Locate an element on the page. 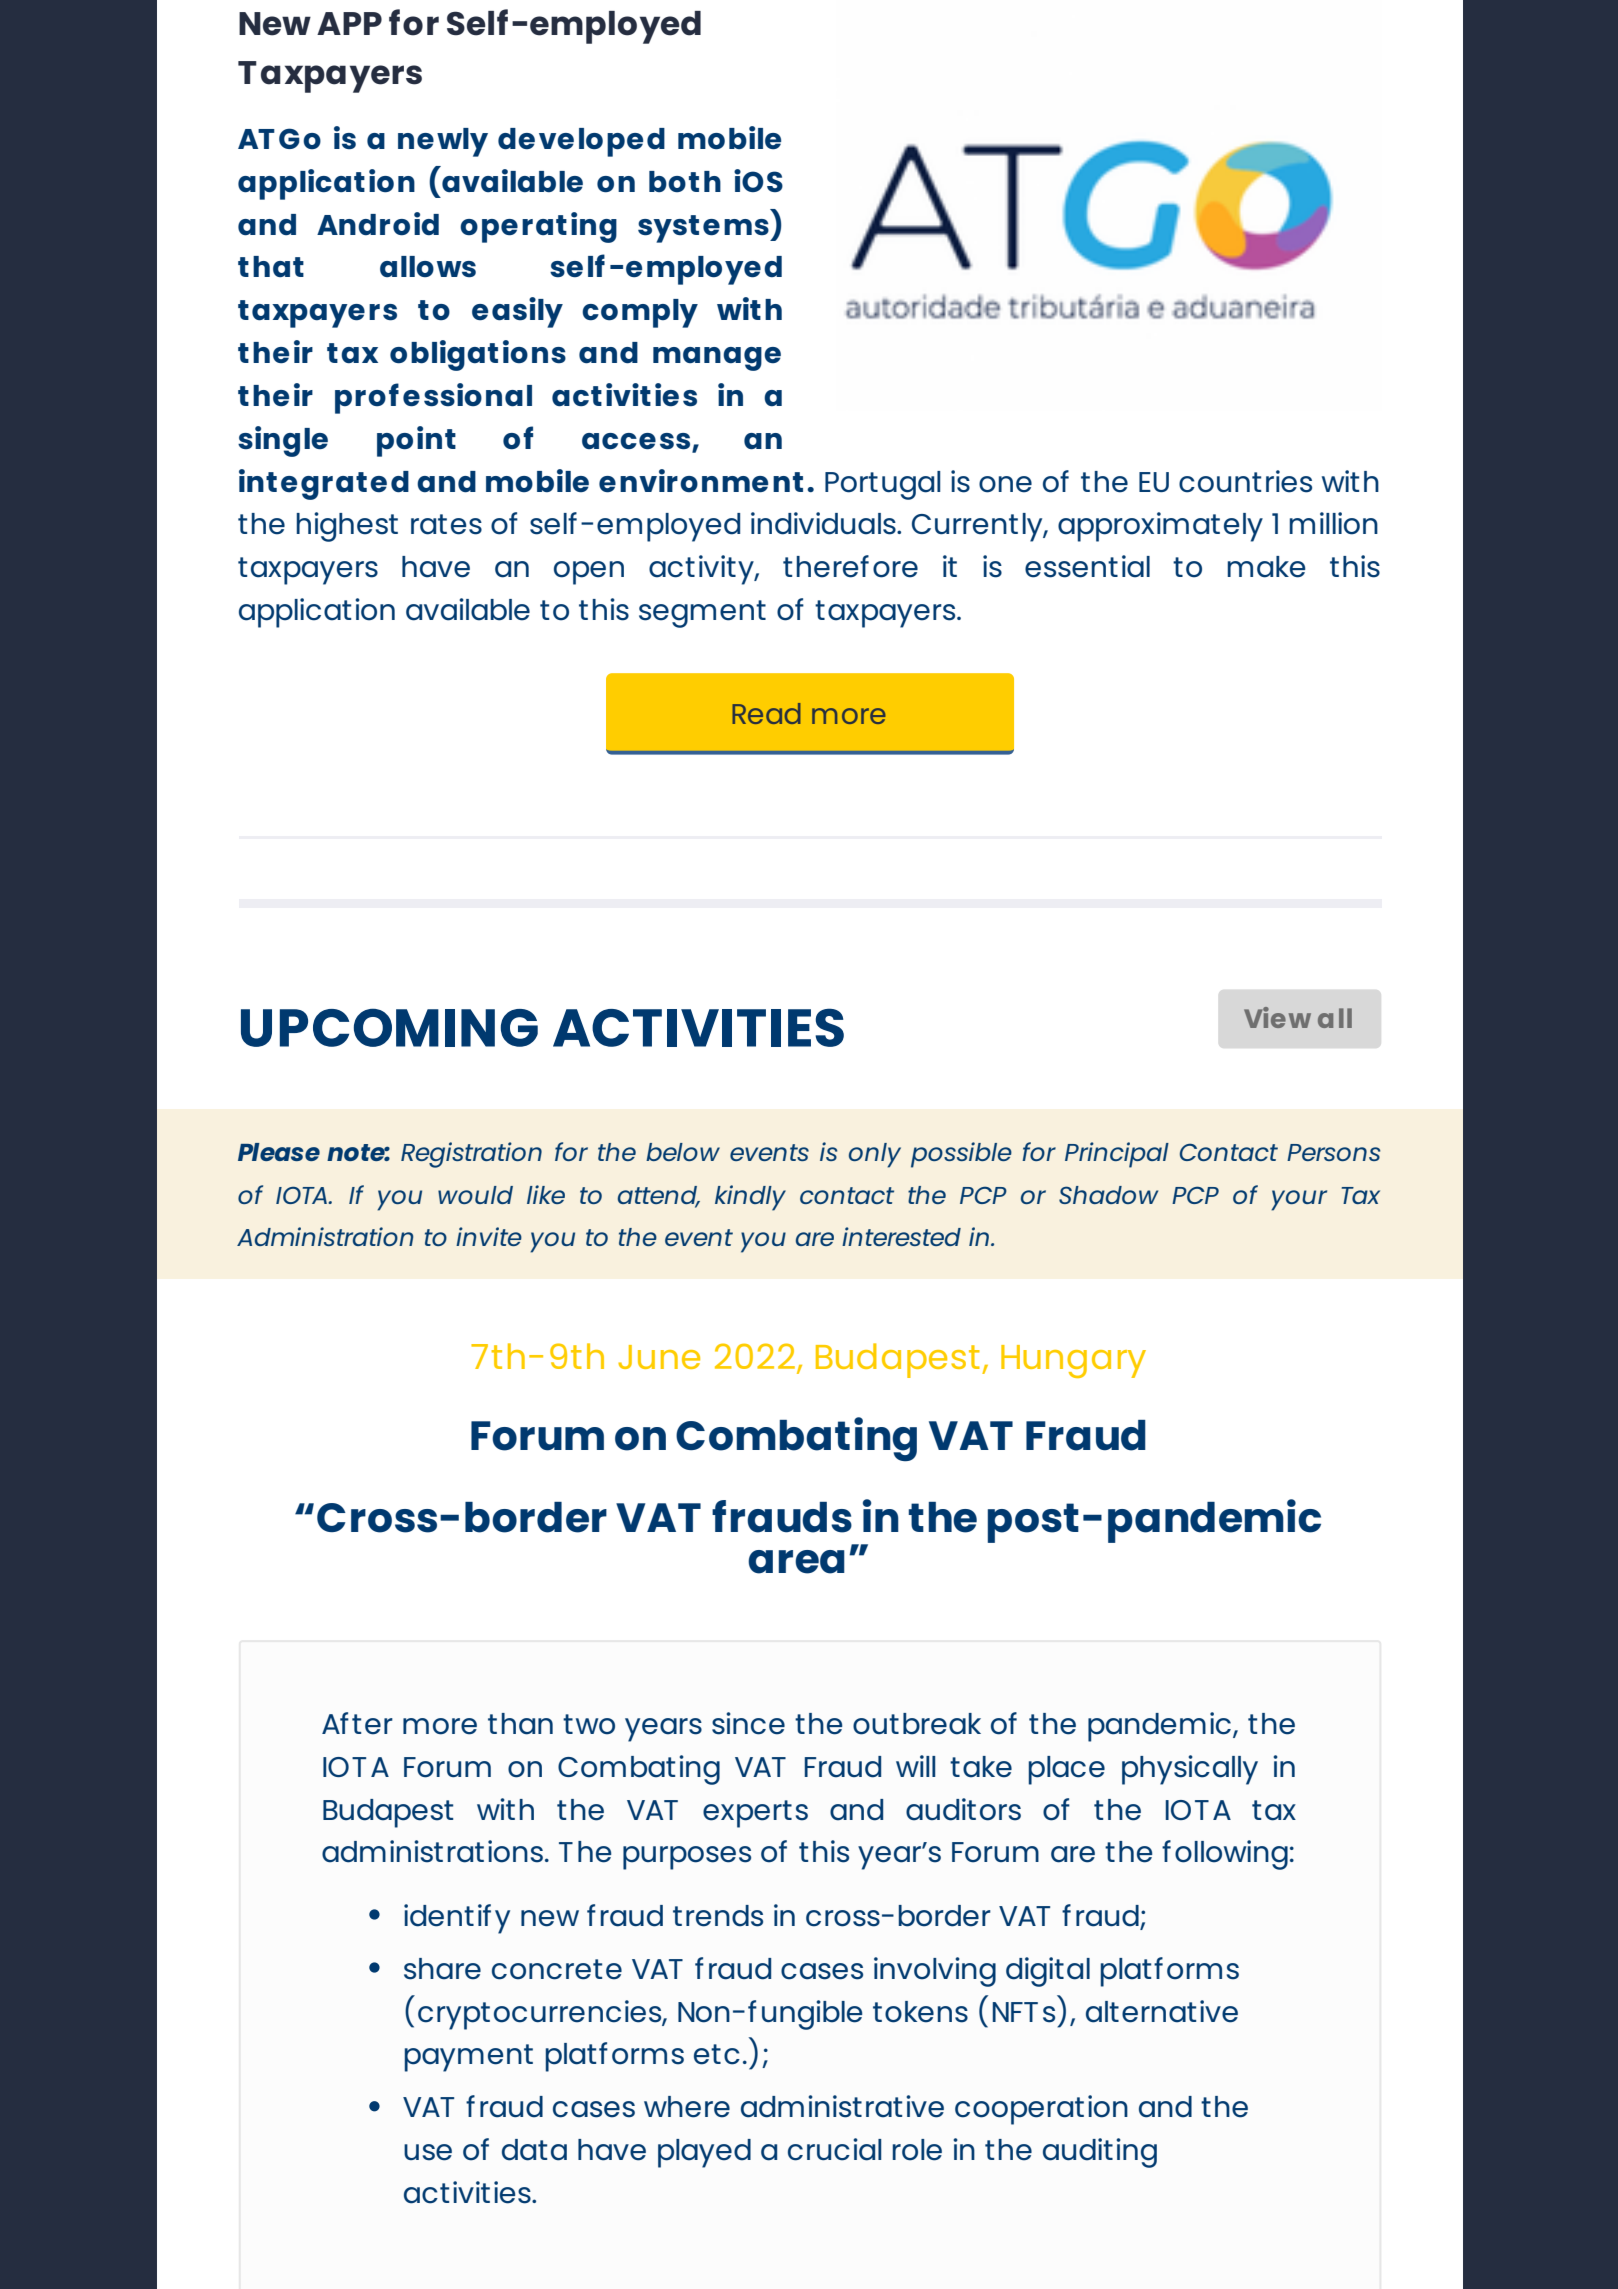  Android is located at coordinates (378, 224).
